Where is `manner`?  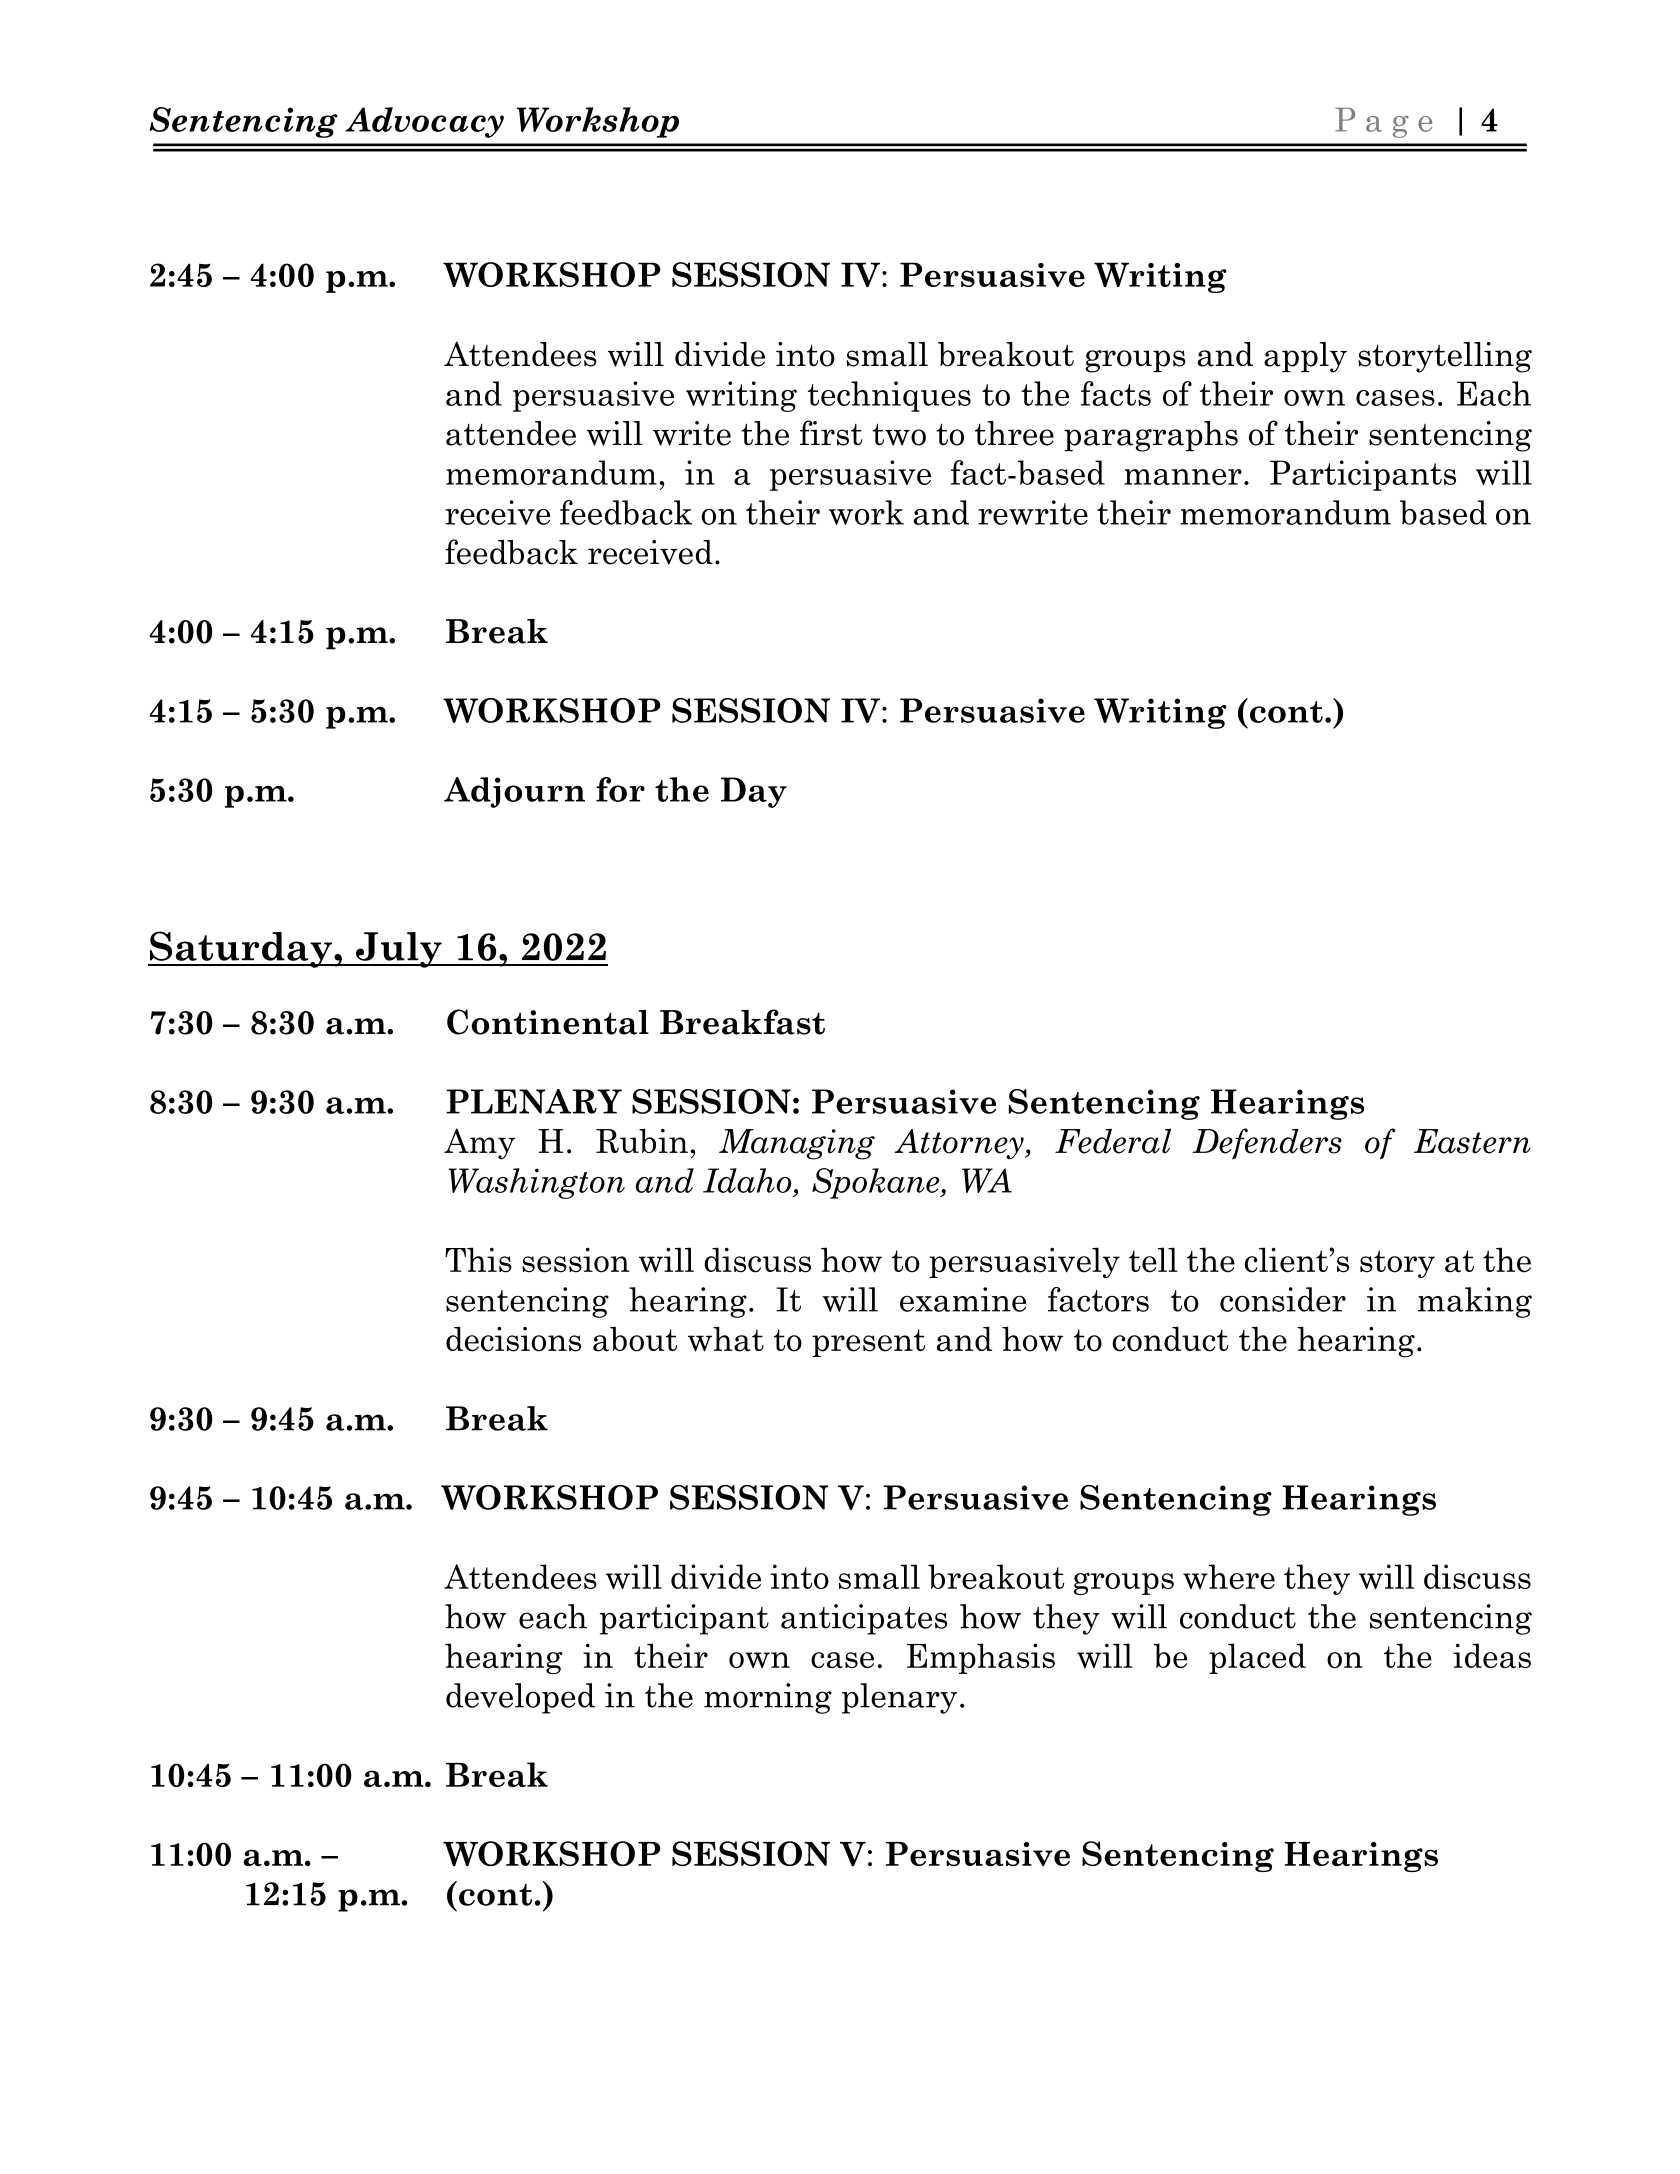 manner is located at coordinates (1183, 477).
